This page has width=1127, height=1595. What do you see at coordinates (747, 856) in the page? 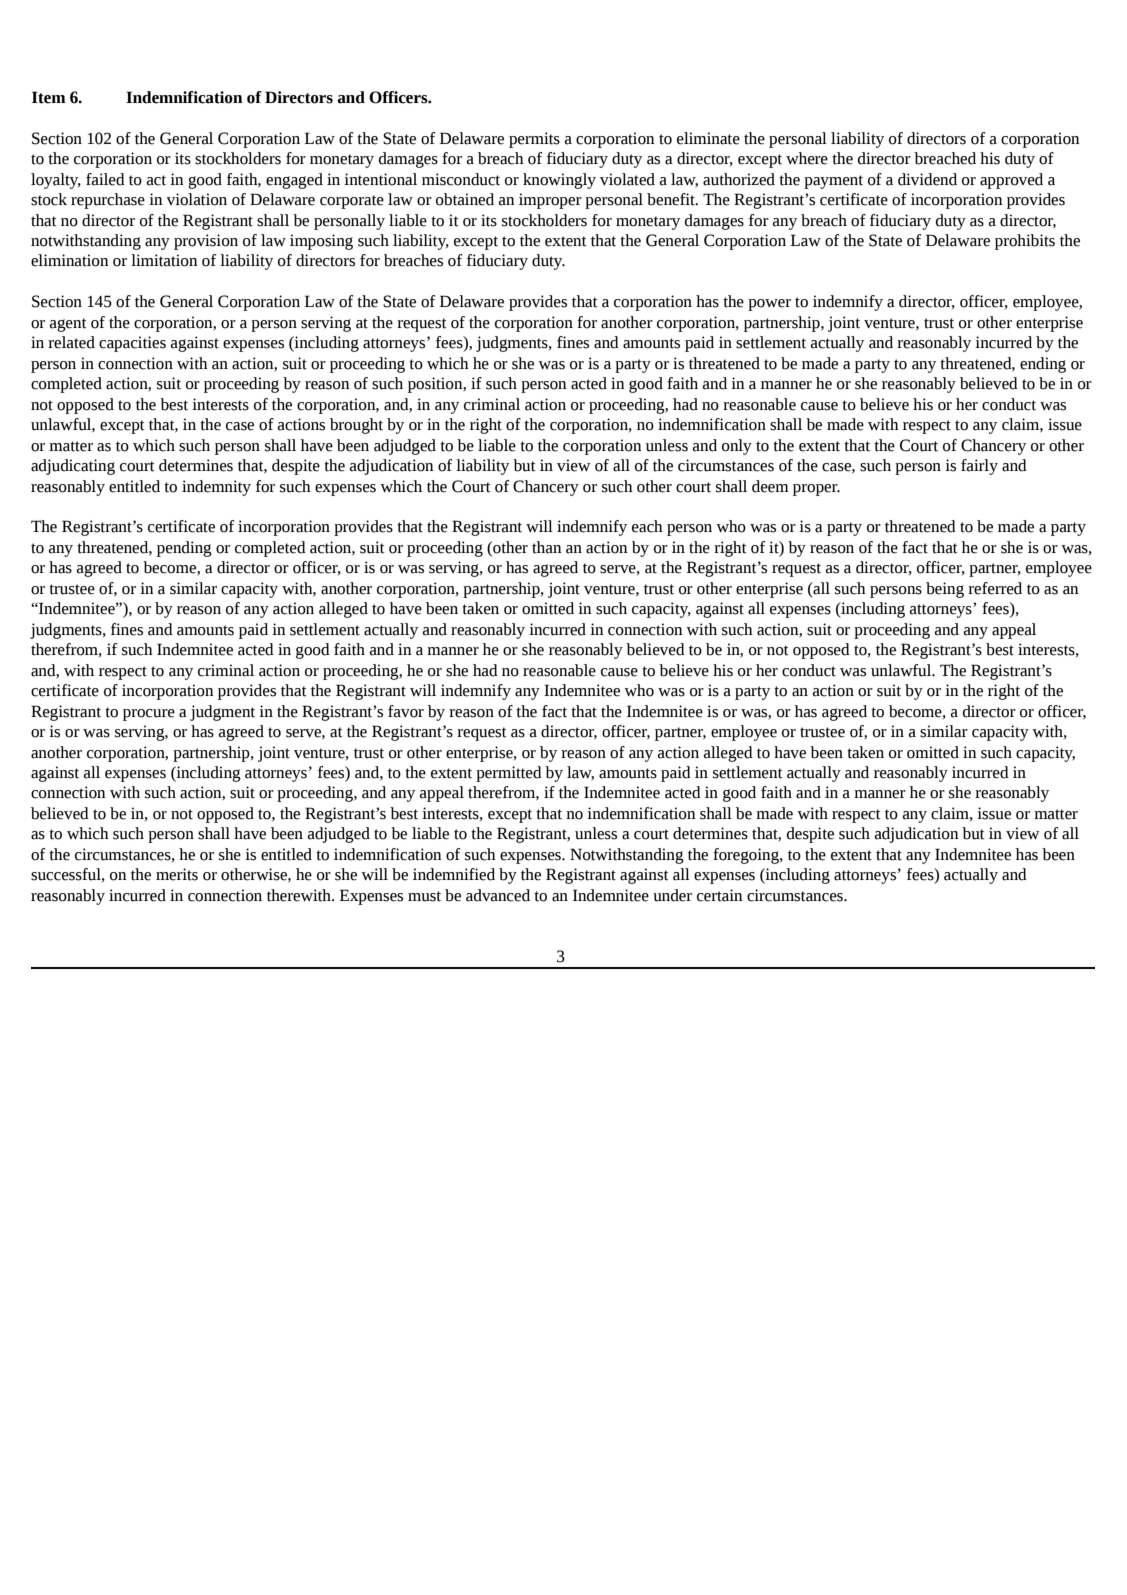
I see `foregoing` at bounding box center [747, 856].
